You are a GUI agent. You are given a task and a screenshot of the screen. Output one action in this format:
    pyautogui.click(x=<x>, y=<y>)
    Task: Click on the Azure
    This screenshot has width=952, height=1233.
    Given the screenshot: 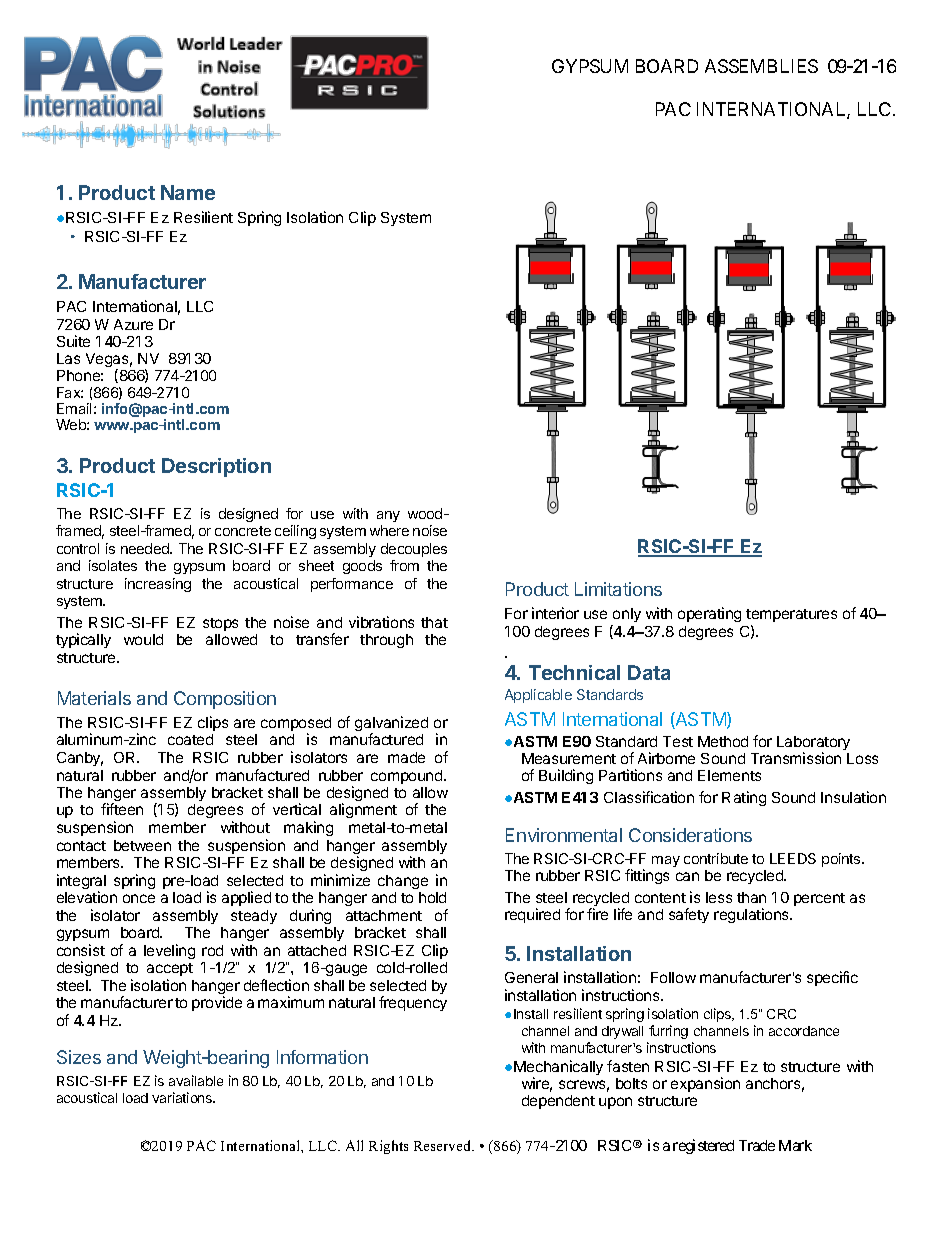 What is the action you would take?
    pyautogui.click(x=133, y=324)
